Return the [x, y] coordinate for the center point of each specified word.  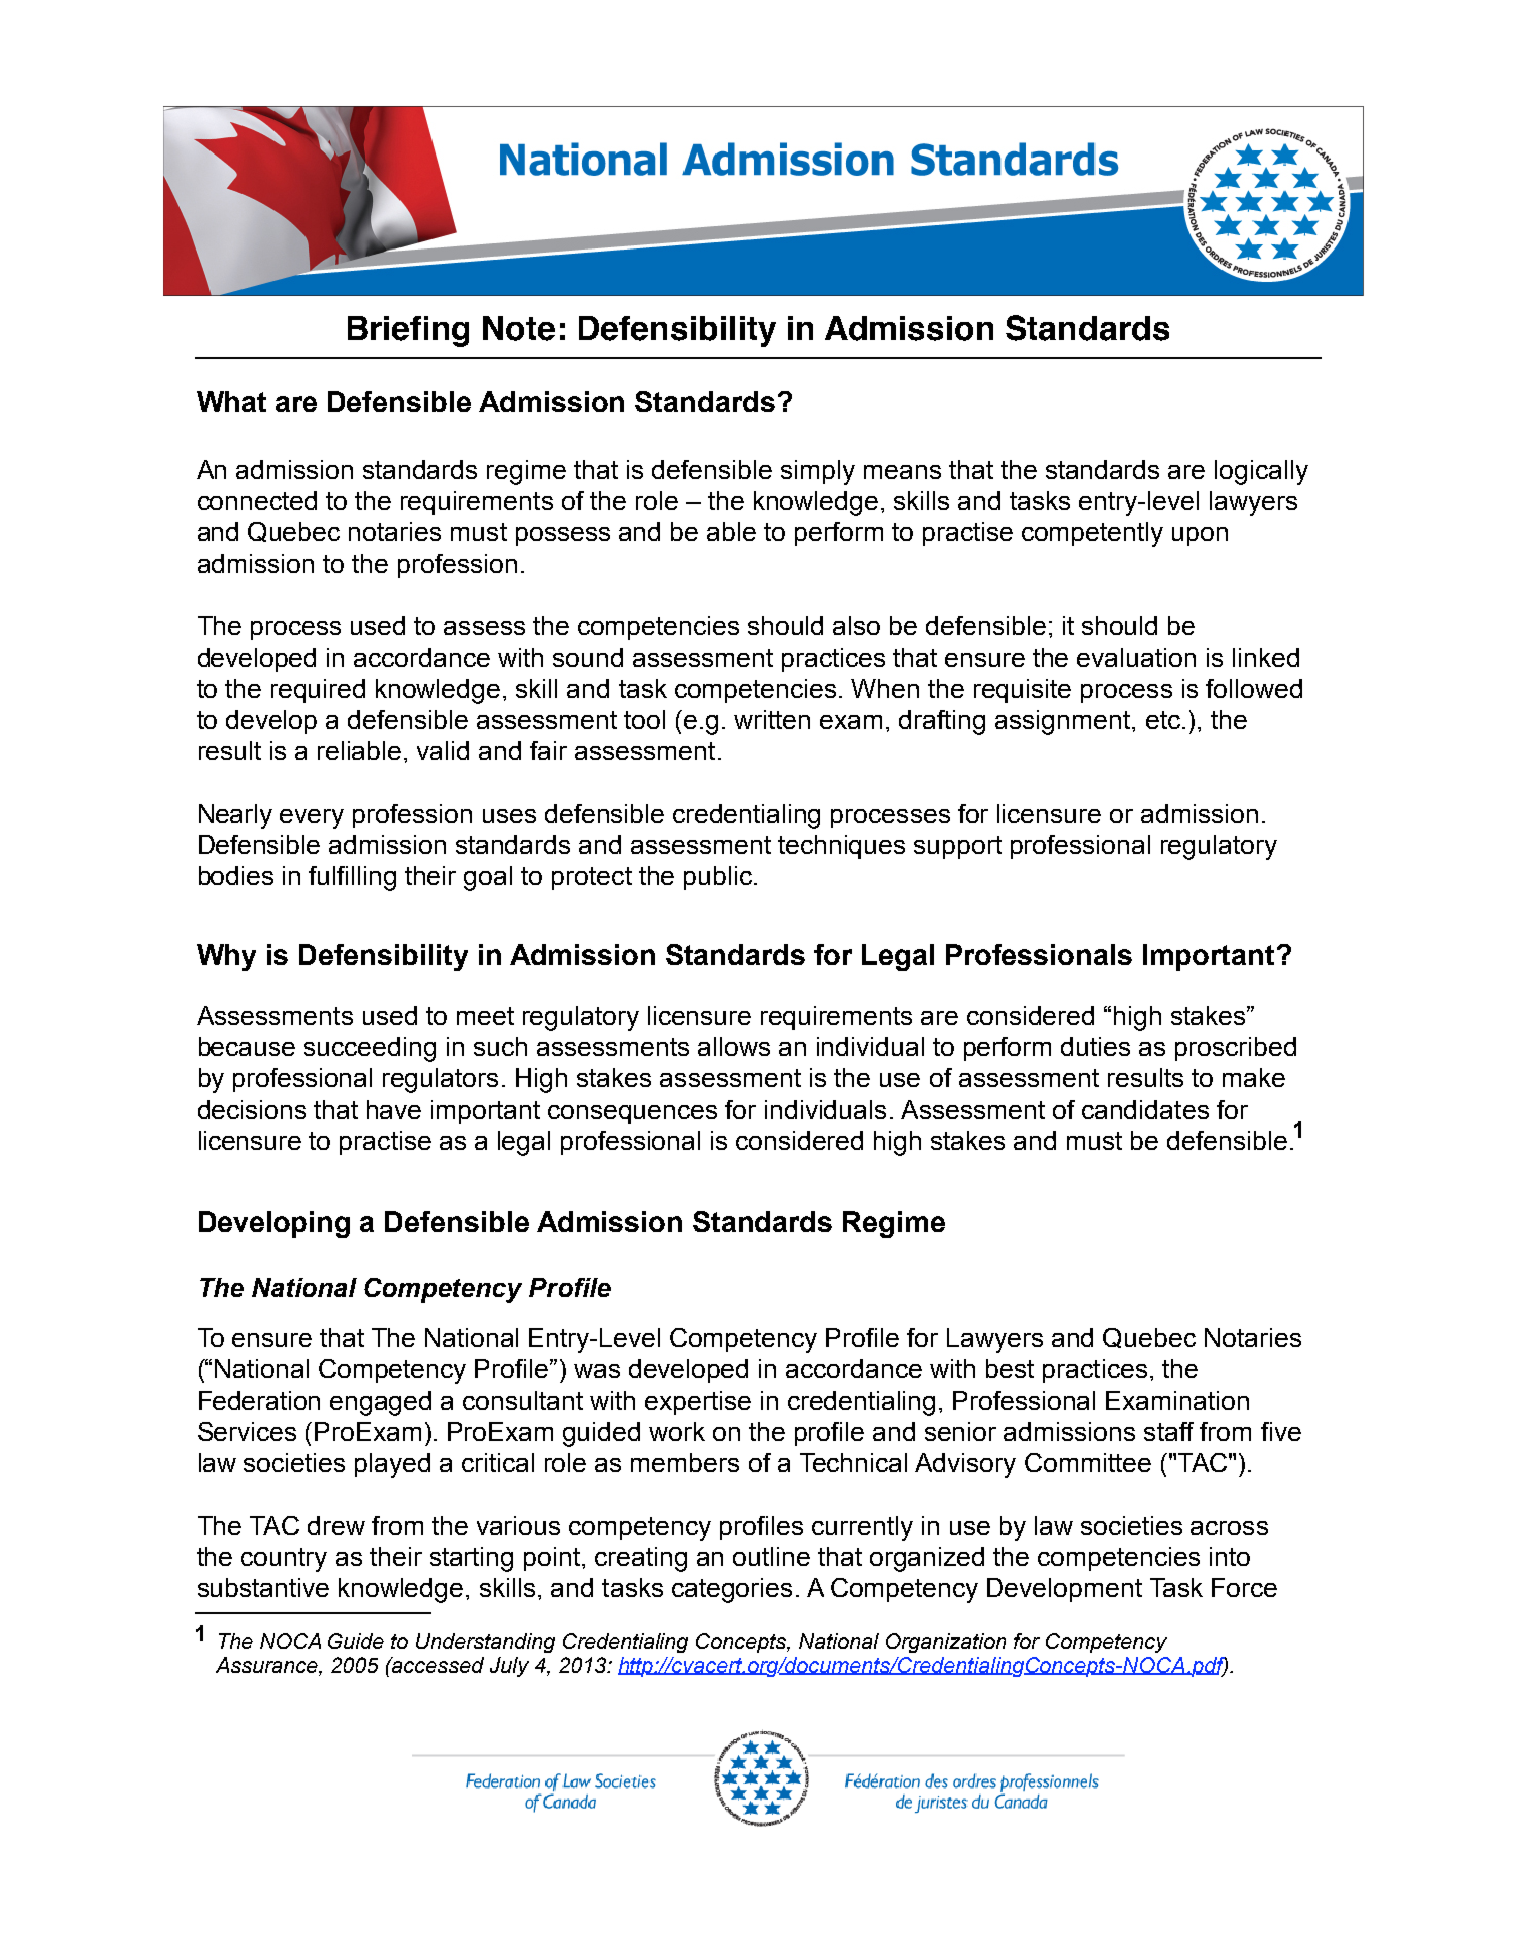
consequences [632, 1114]
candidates [1145, 1109]
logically [1261, 472]
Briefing [408, 331]
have [394, 1109]
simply [818, 472]
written [772, 719]
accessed [437, 1665]
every [312, 819]
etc [1164, 720]
